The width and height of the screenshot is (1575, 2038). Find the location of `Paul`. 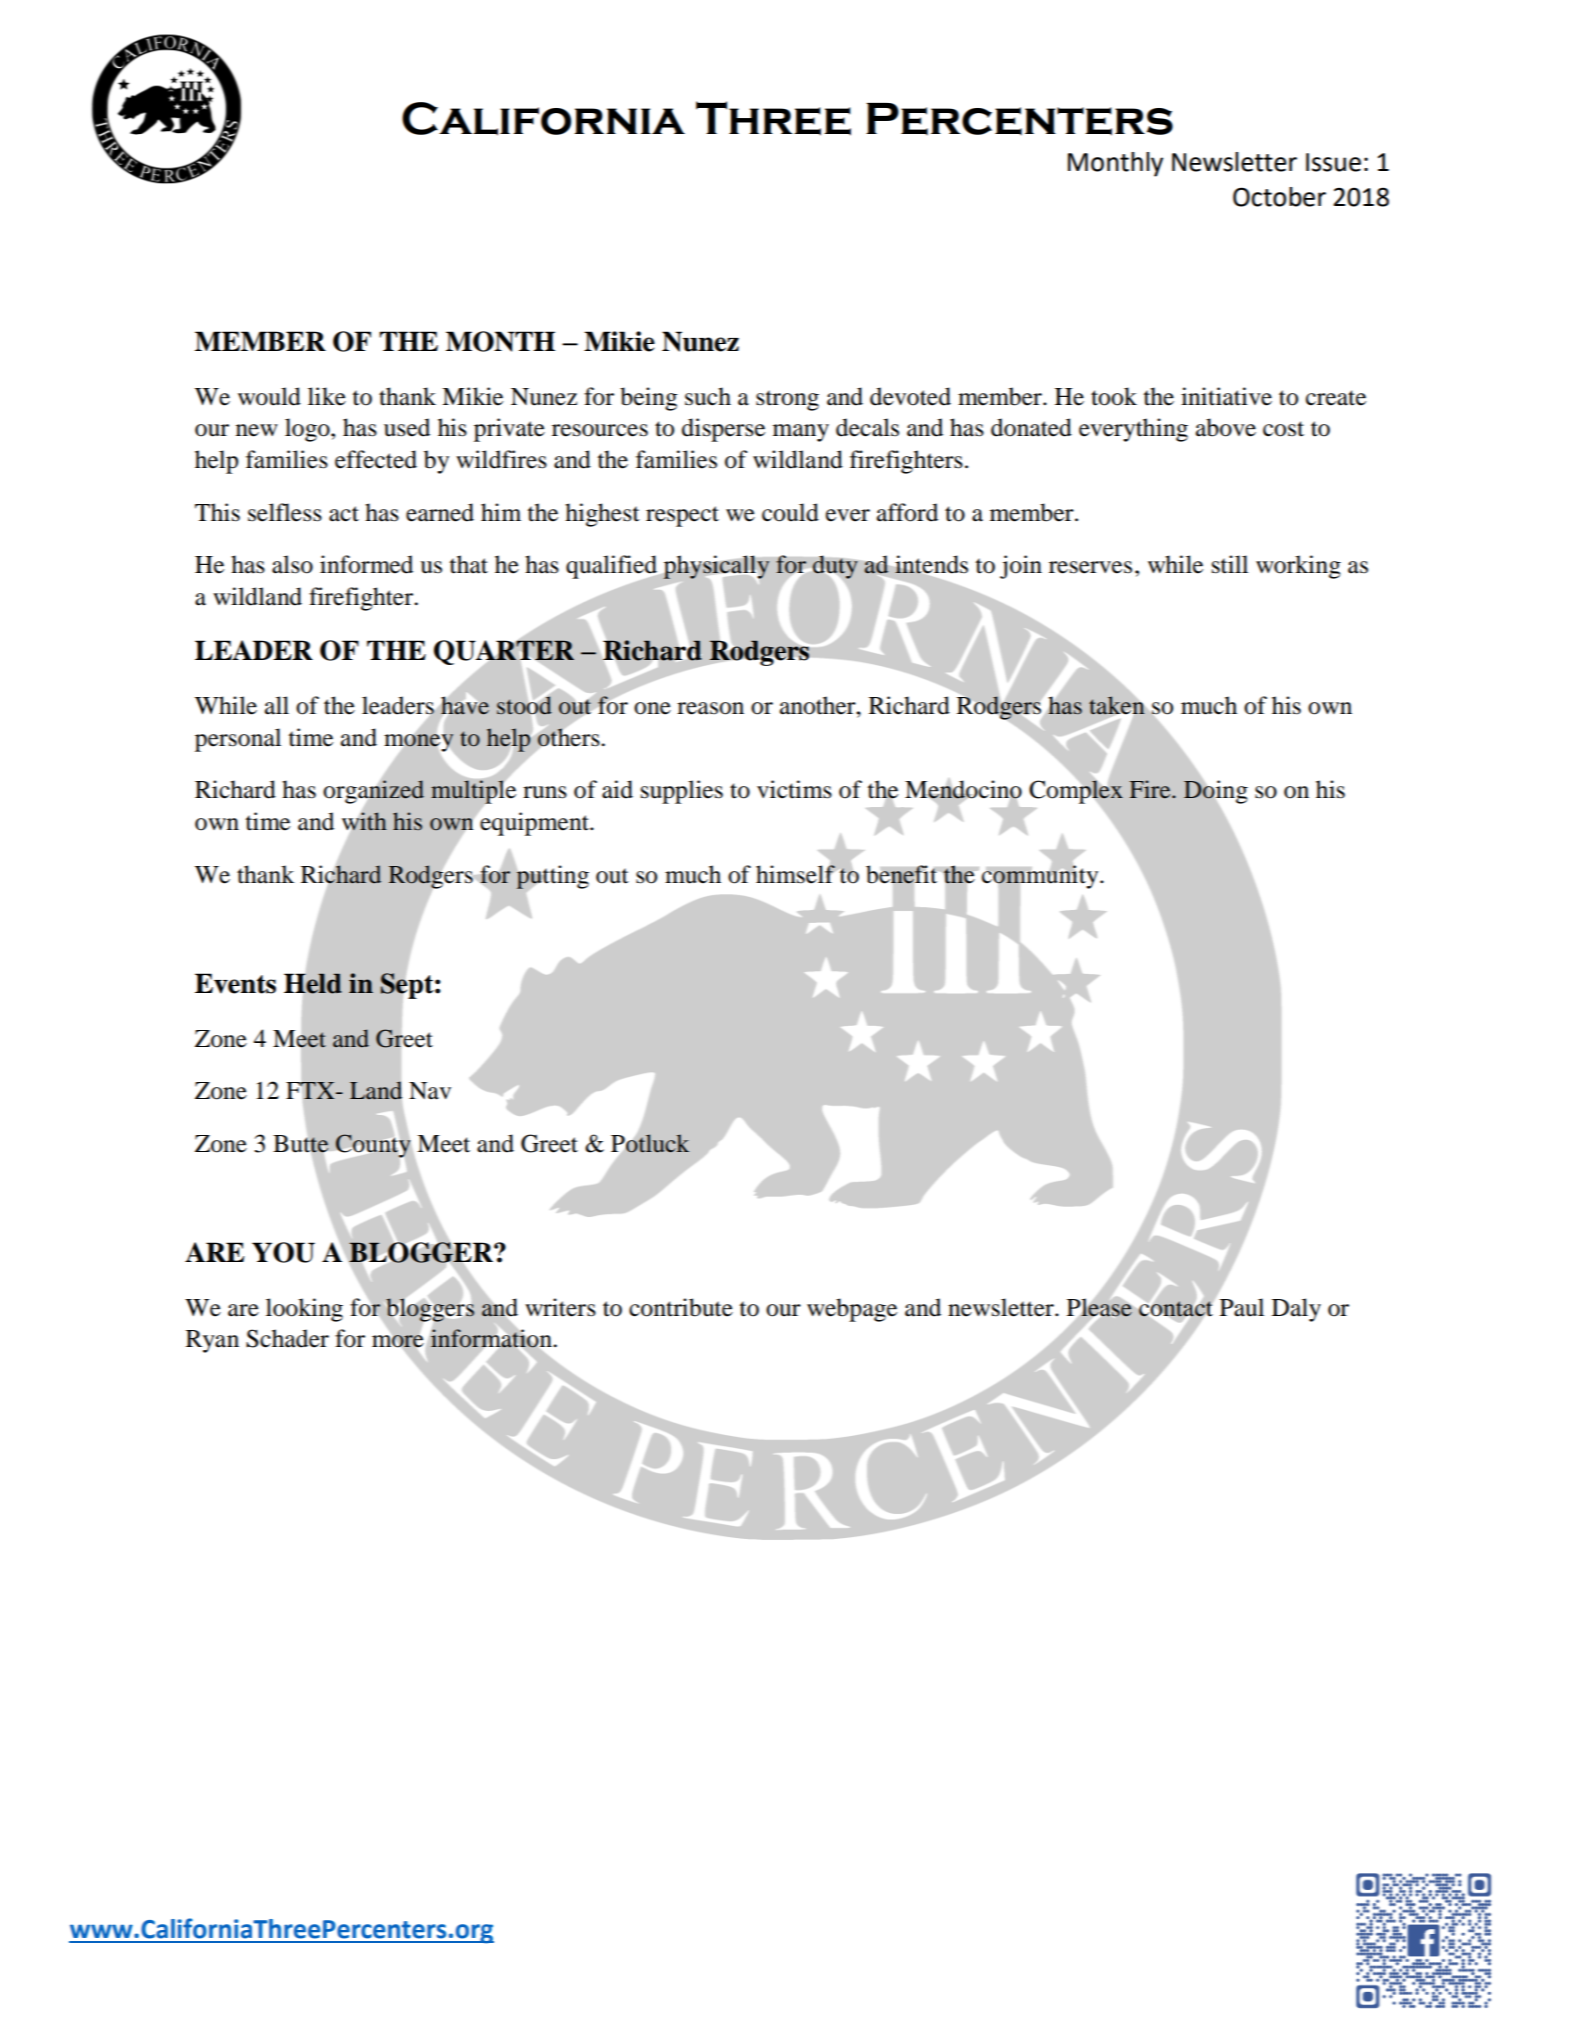

Paul is located at coordinates (1242, 1307).
